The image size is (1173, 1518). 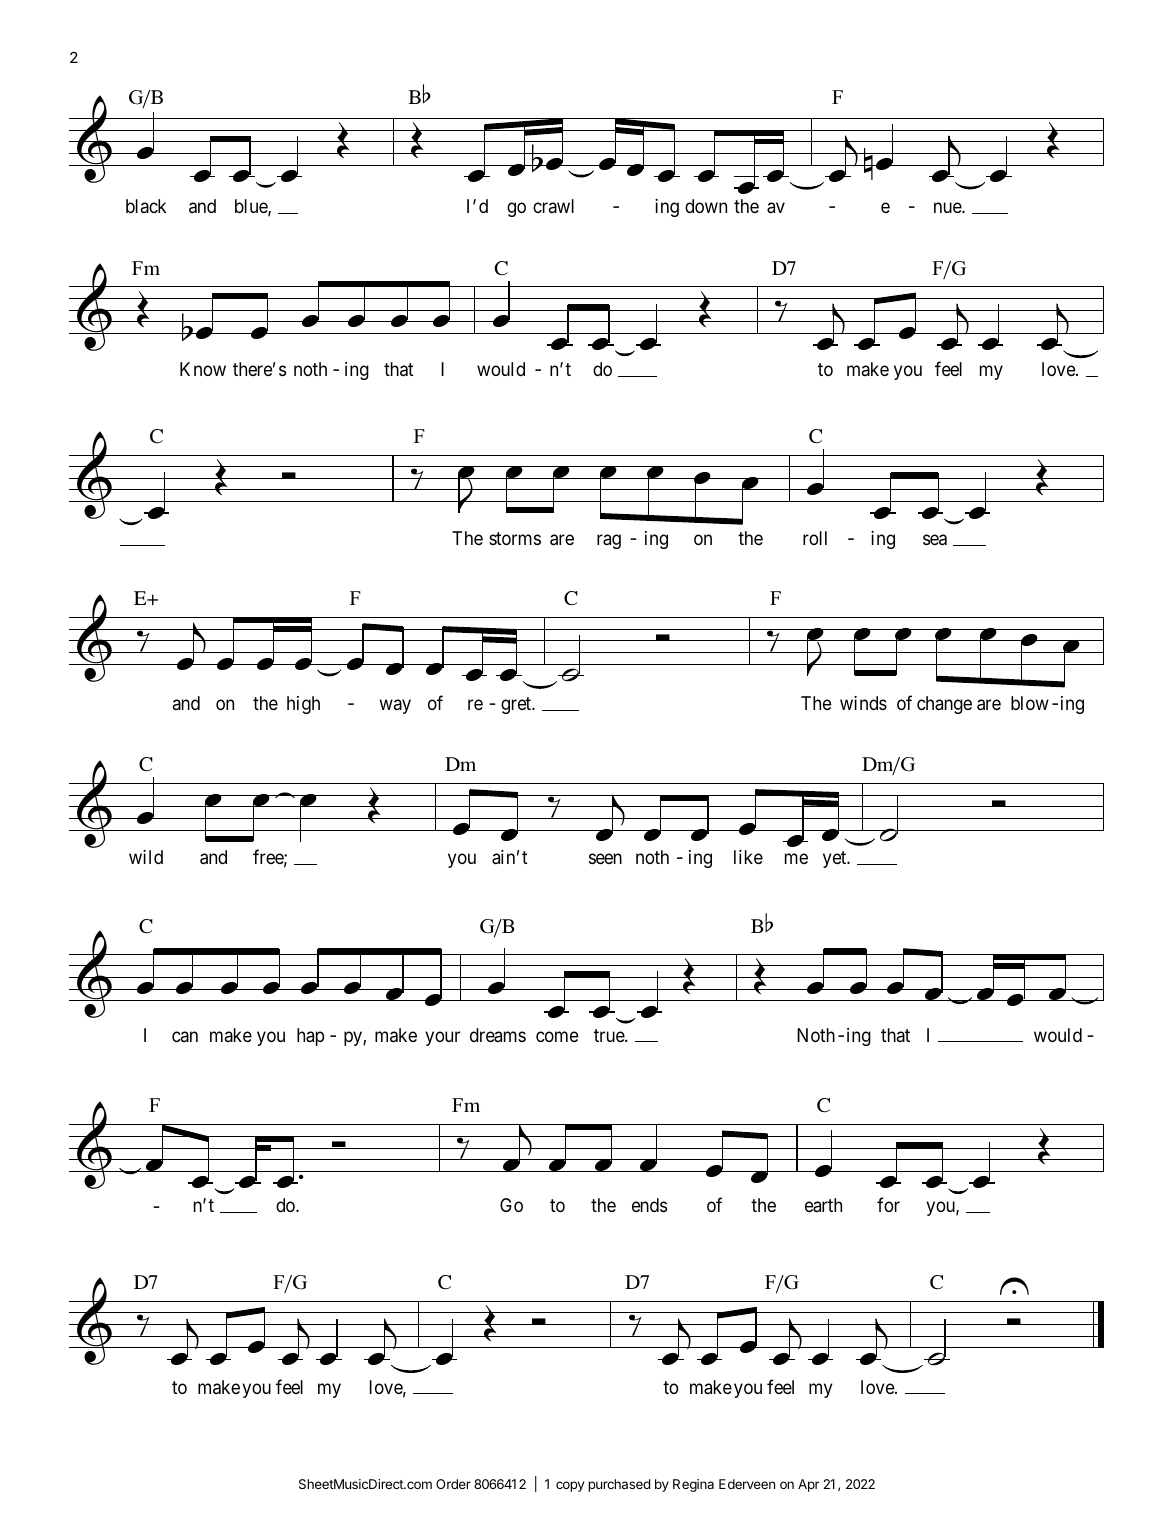 What do you see at coordinates (748, 857) in the screenshot?
I see `like` at bounding box center [748, 857].
